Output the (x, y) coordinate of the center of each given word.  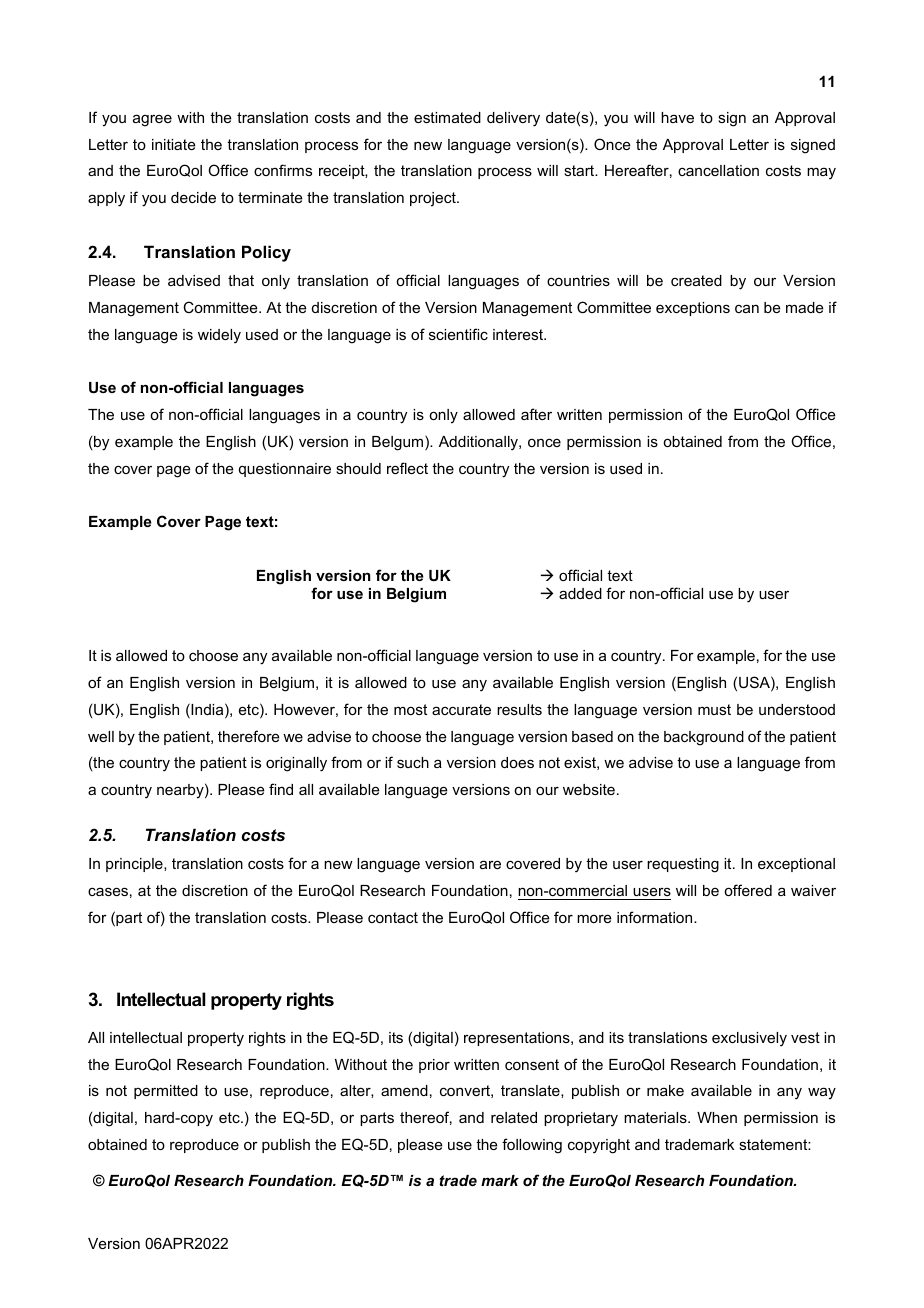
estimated (447, 117)
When (717, 1117)
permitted (166, 1092)
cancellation (718, 170)
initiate (174, 144)
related (514, 1117)
